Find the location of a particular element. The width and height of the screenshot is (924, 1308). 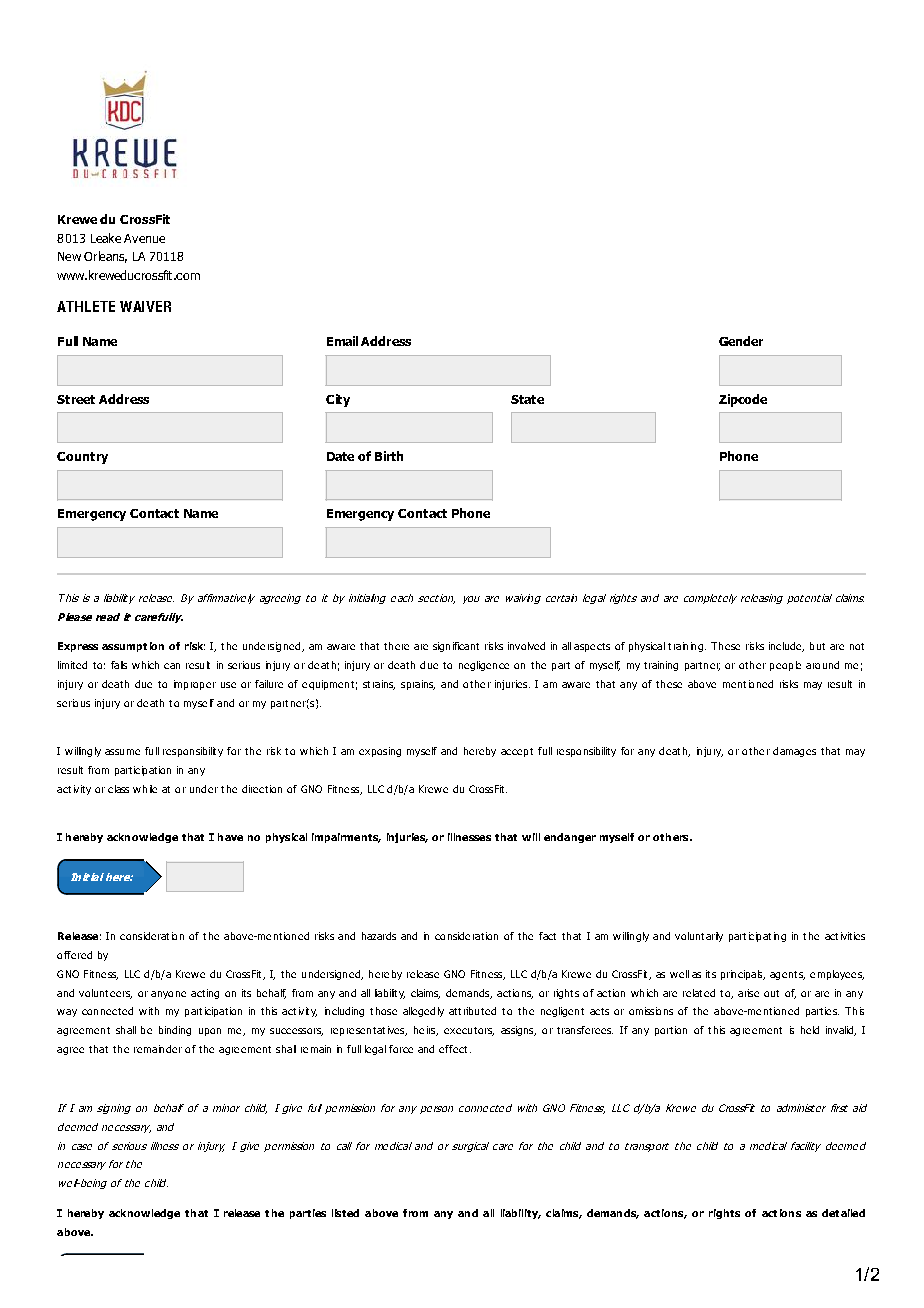

listed is located at coordinates (345, 1213).
